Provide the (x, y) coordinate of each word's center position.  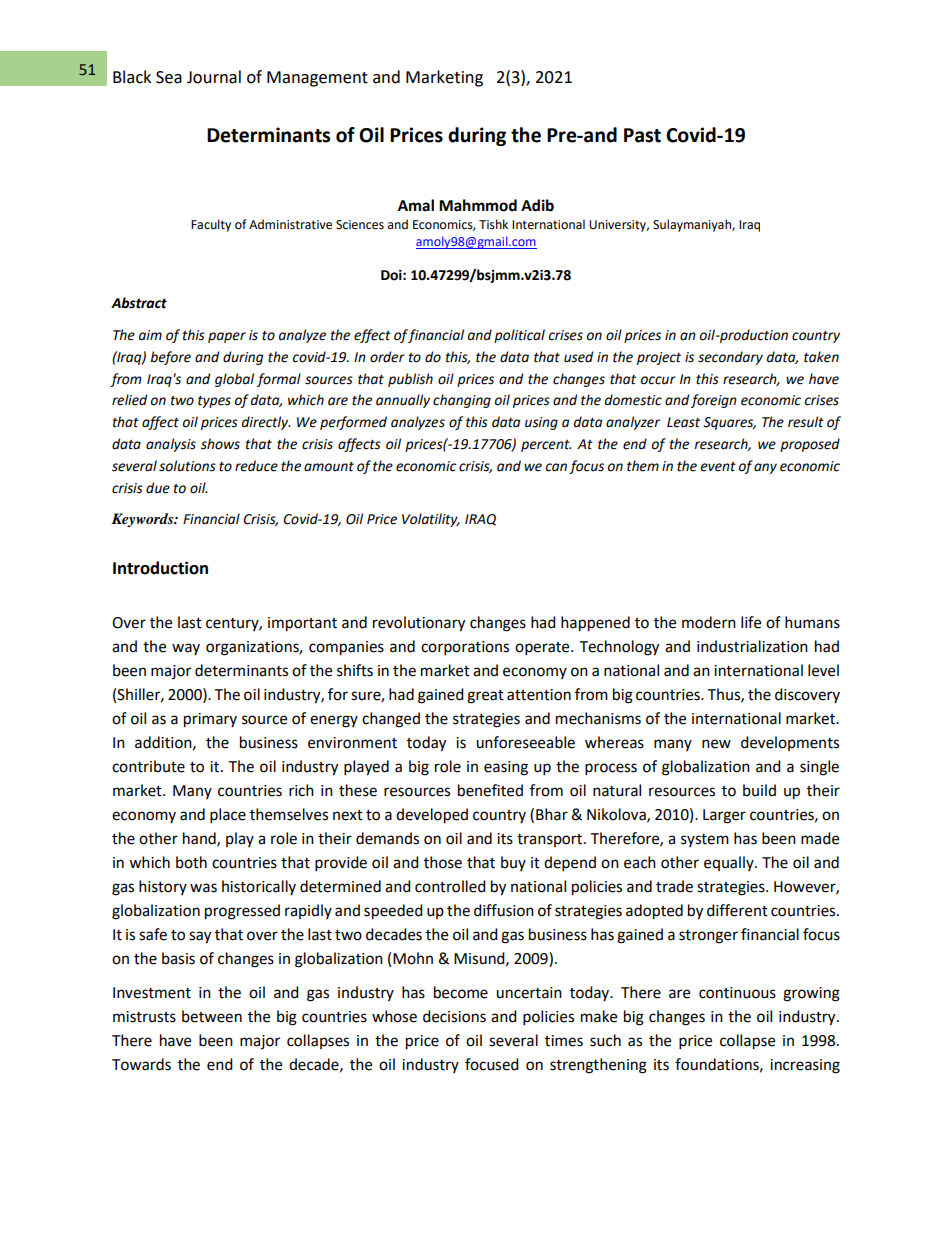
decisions (454, 1016)
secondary (730, 358)
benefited (490, 790)
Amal (416, 205)
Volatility (431, 520)
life (751, 622)
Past (642, 135)
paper (227, 337)
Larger (724, 816)
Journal (214, 77)
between (212, 1016)
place (228, 816)
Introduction (160, 568)
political (519, 336)
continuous (737, 993)
